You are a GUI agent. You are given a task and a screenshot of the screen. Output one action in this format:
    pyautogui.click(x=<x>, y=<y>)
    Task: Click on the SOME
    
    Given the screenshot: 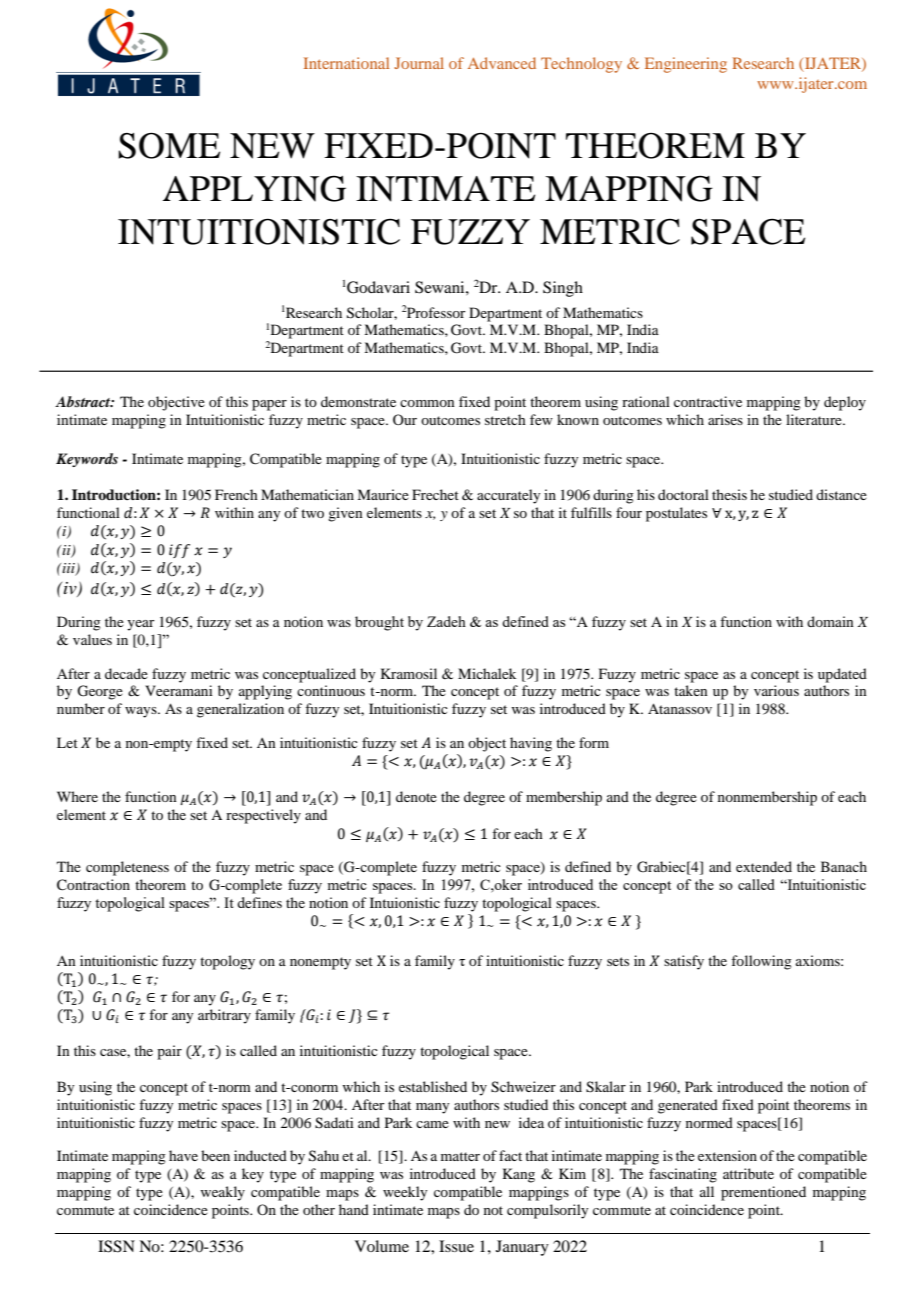 What is the action you would take?
    pyautogui.click(x=169, y=145)
